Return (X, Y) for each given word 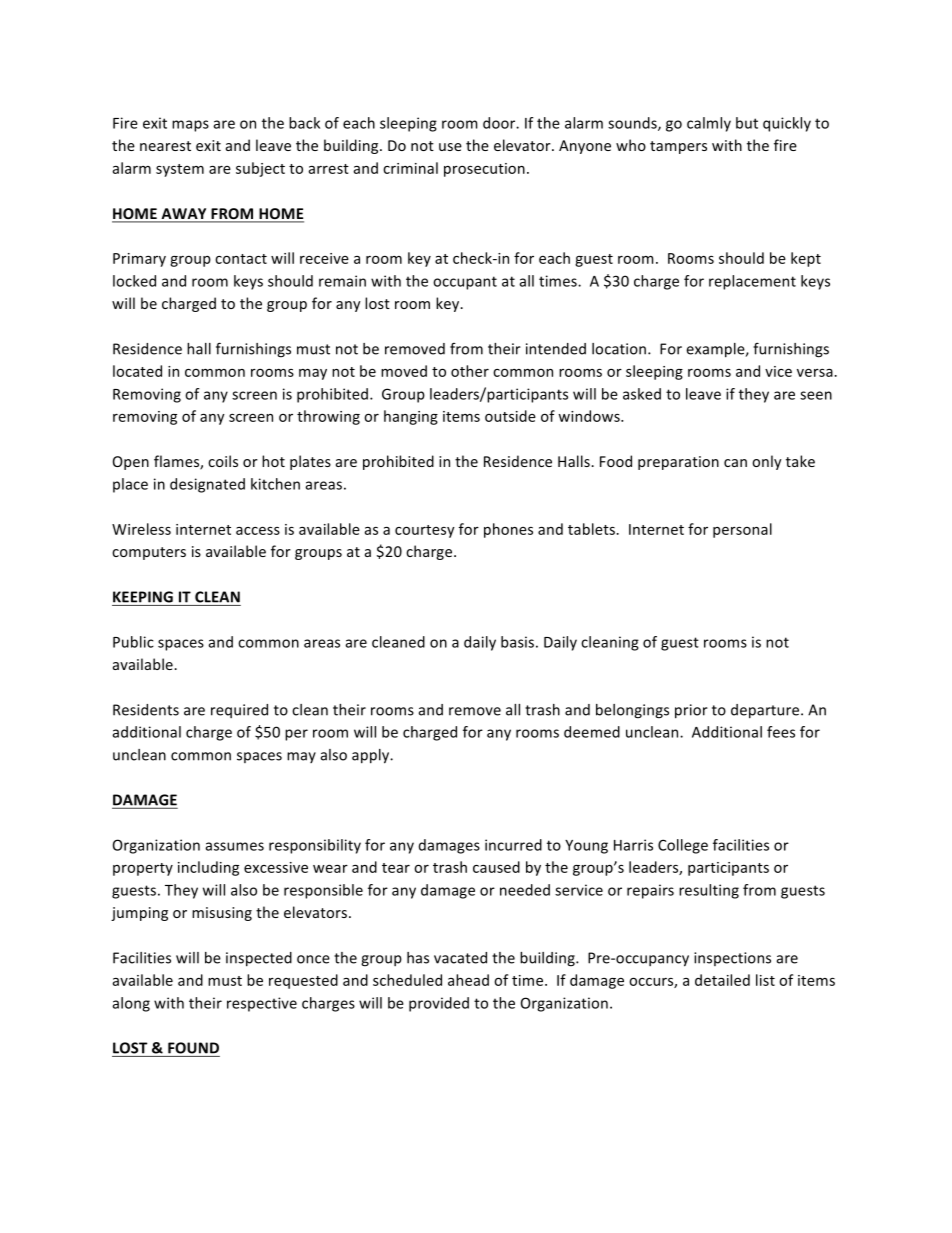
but (747, 123)
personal (742, 530)
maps (190, 126)
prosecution (484, 170)
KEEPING (143, 597)
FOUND (193, 1048)
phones (508, 530)
